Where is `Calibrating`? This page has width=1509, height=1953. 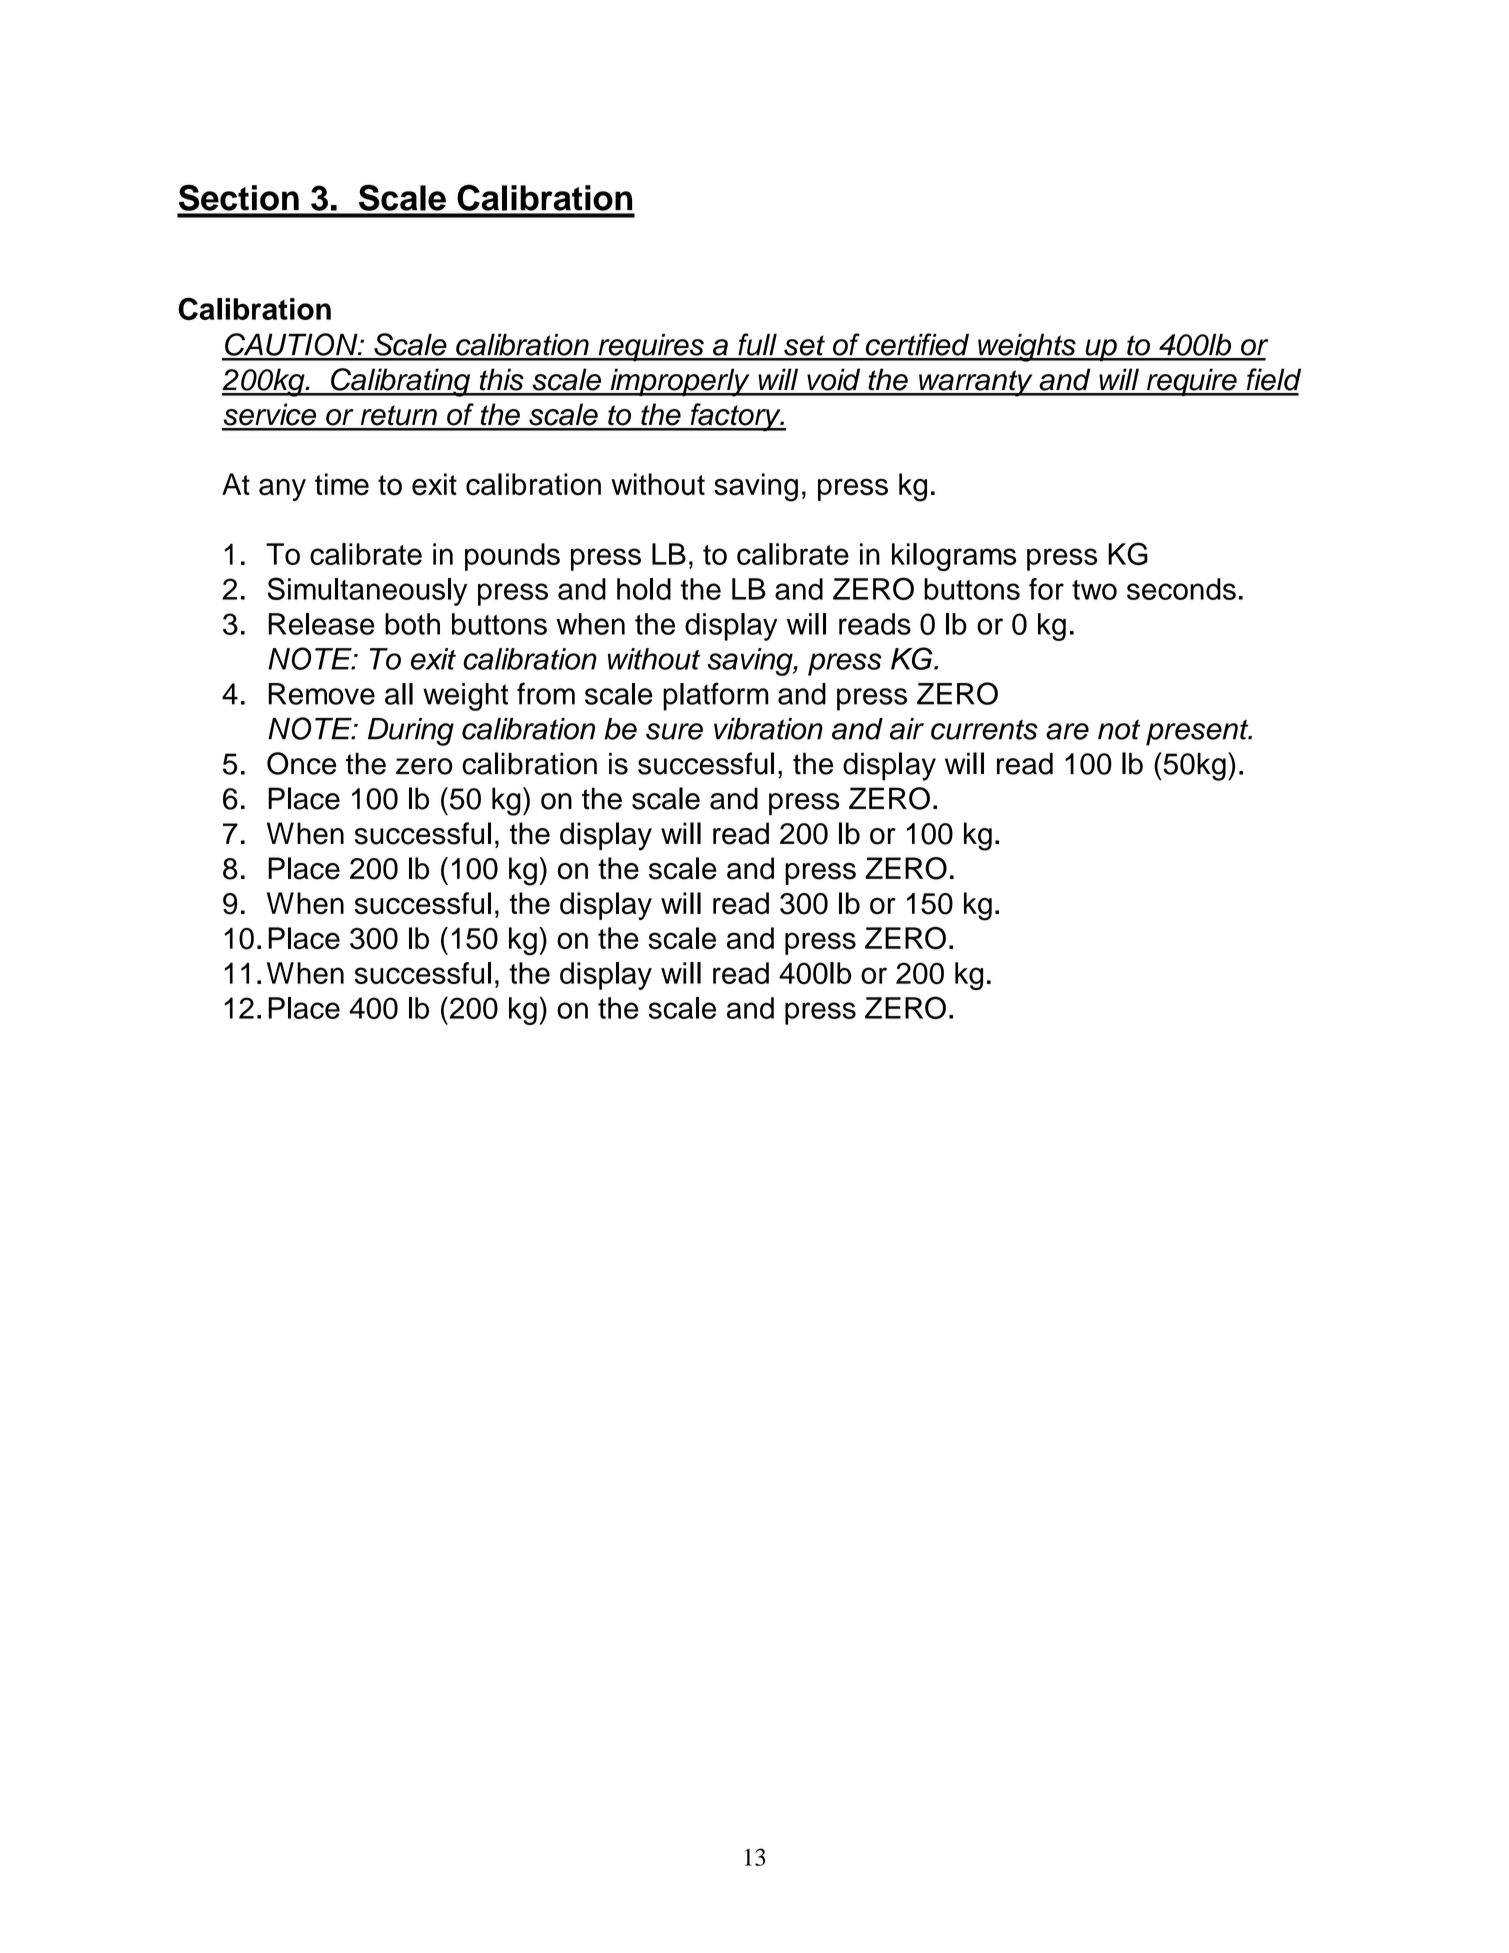 Calibrating is located at coordinates (401, 382).
